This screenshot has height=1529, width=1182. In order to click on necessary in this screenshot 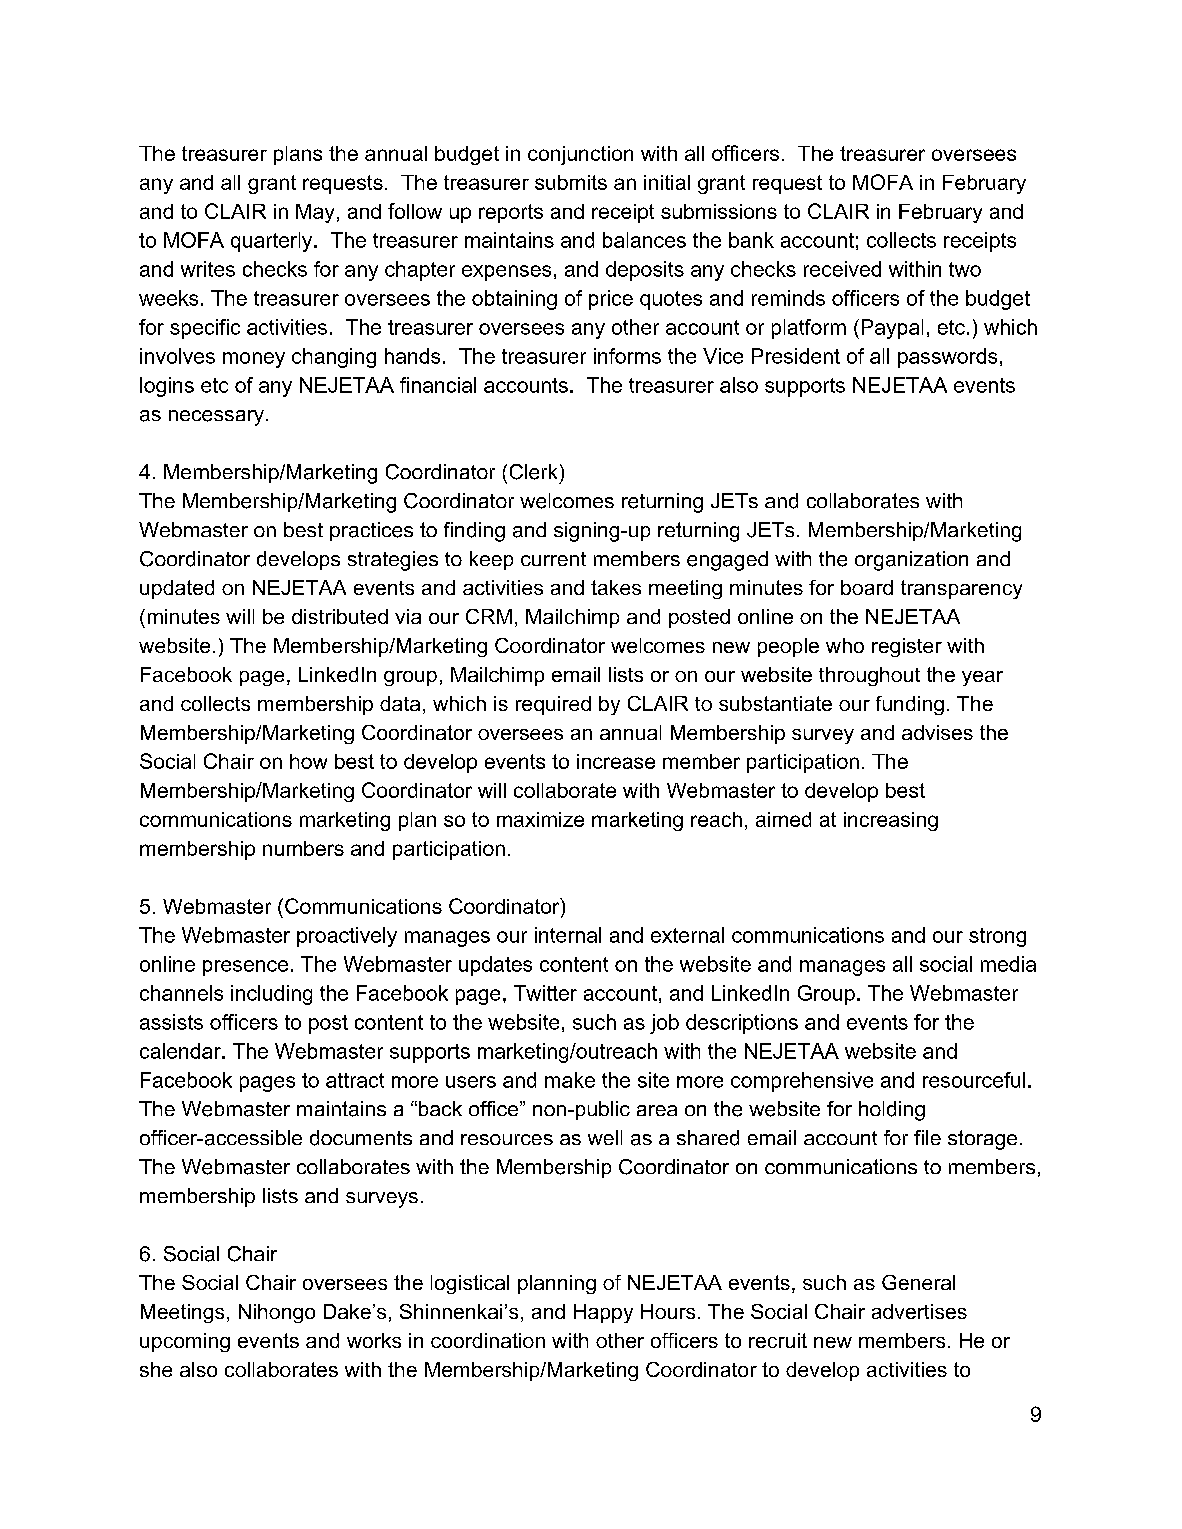, I will do `click(216, 418)`.
